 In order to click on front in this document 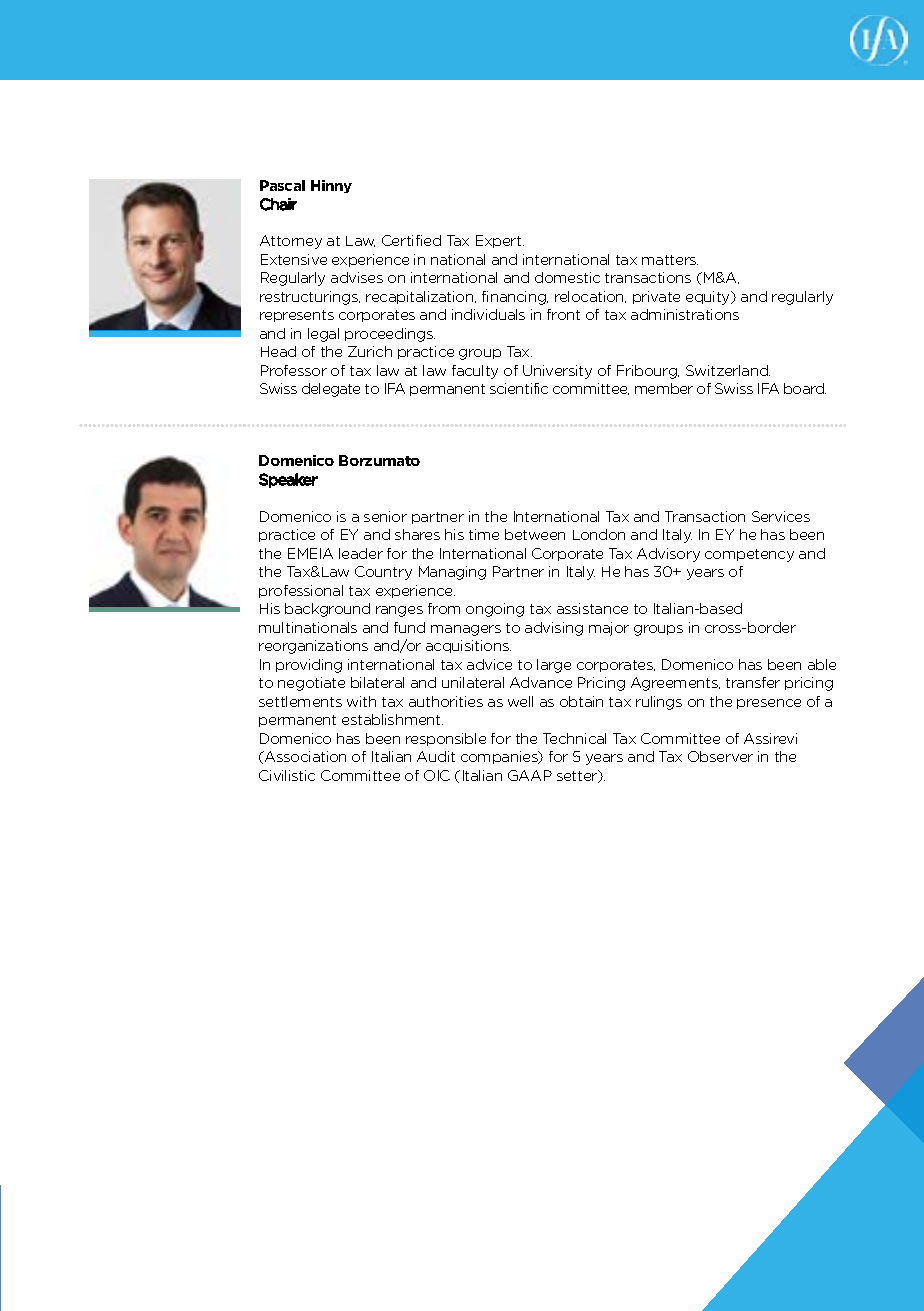, I will do `click(563, 314)`.
